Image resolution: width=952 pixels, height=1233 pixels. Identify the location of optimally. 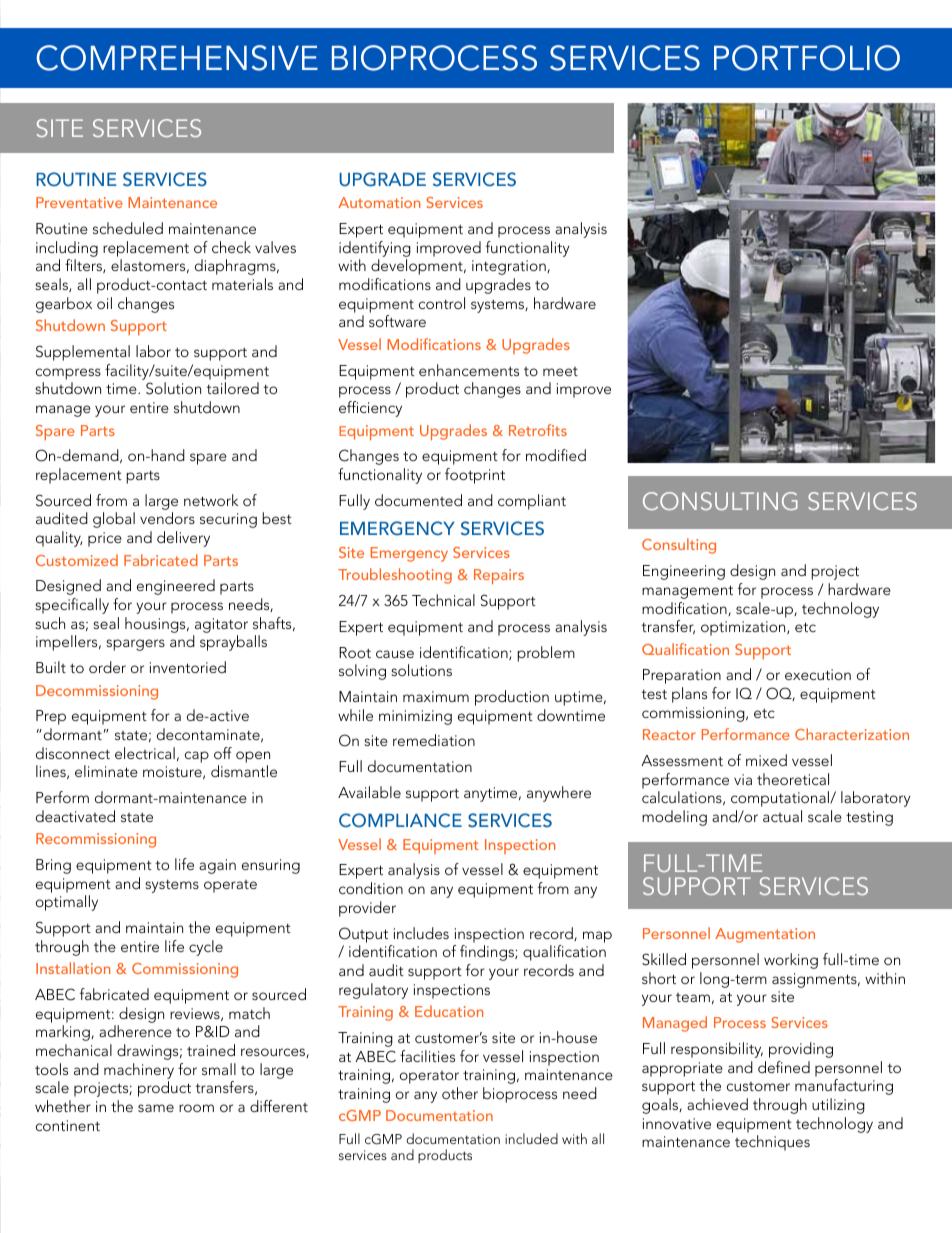
(67, 903).
